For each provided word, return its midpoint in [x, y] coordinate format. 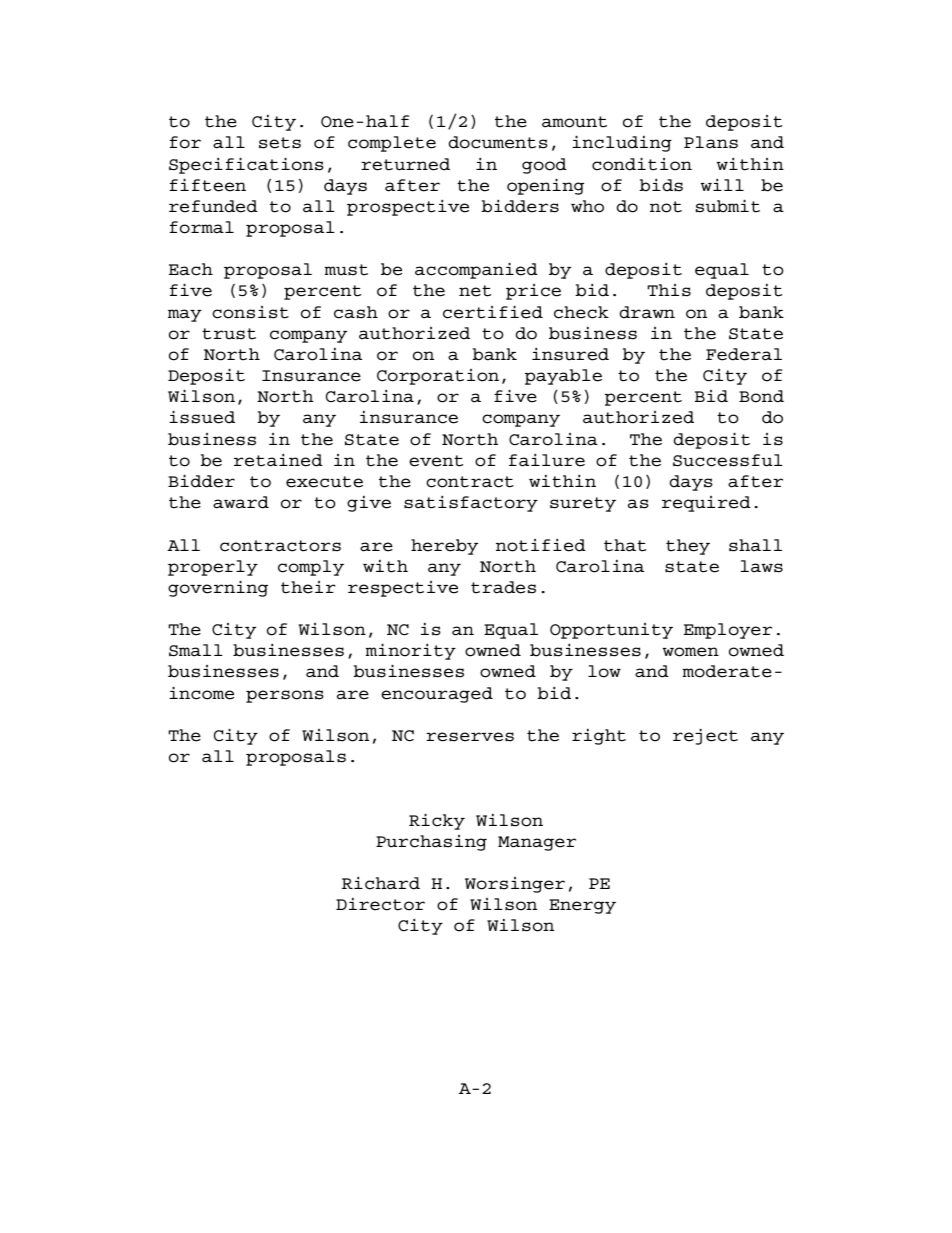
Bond [761, 396]
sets [280, 143]
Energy [582, 906]
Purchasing [431, 843]
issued [202, 417]
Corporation [438, 377]
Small [196, 650]
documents [498, 142]
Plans [711, 142]
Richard [381, 883]
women [691, 652]
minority [411, 652]
